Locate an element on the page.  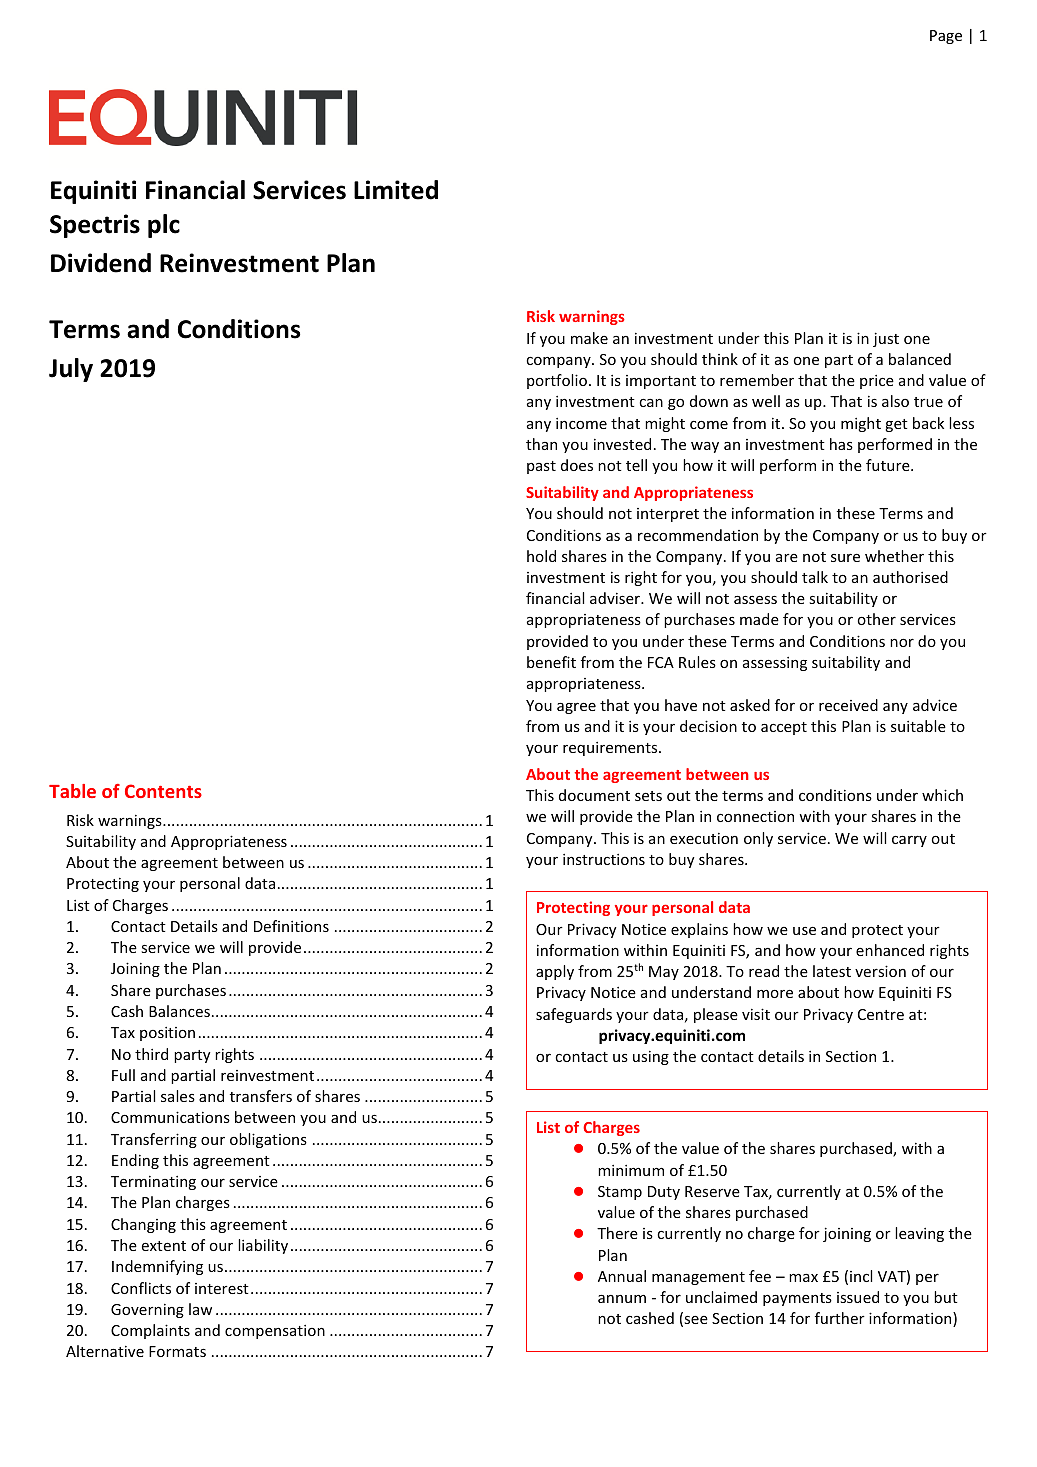
Centre is located at coordinates (881, 1014).
